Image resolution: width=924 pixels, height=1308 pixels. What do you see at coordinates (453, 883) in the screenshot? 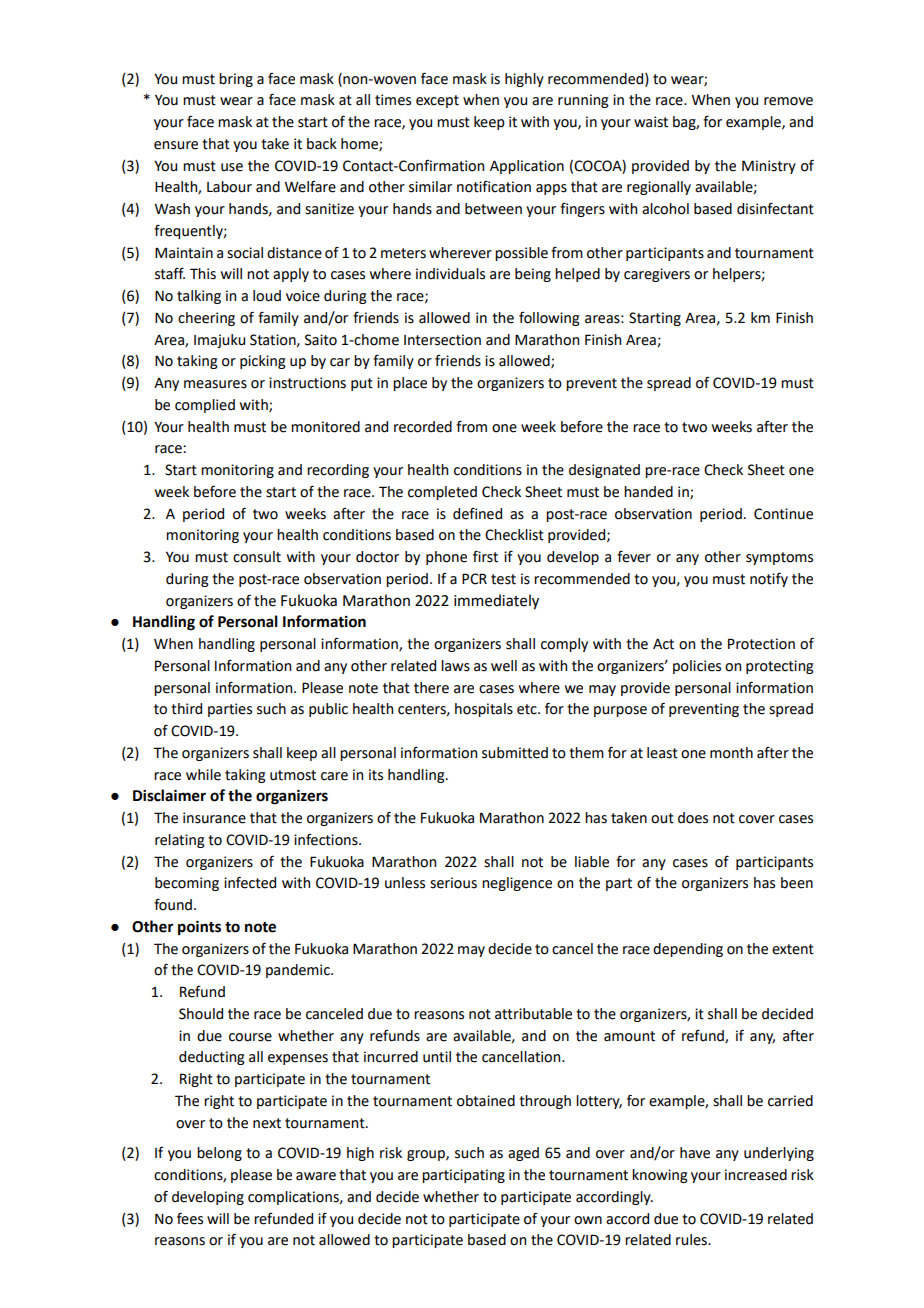
I see `serious` at bounding box center [453, 883].
